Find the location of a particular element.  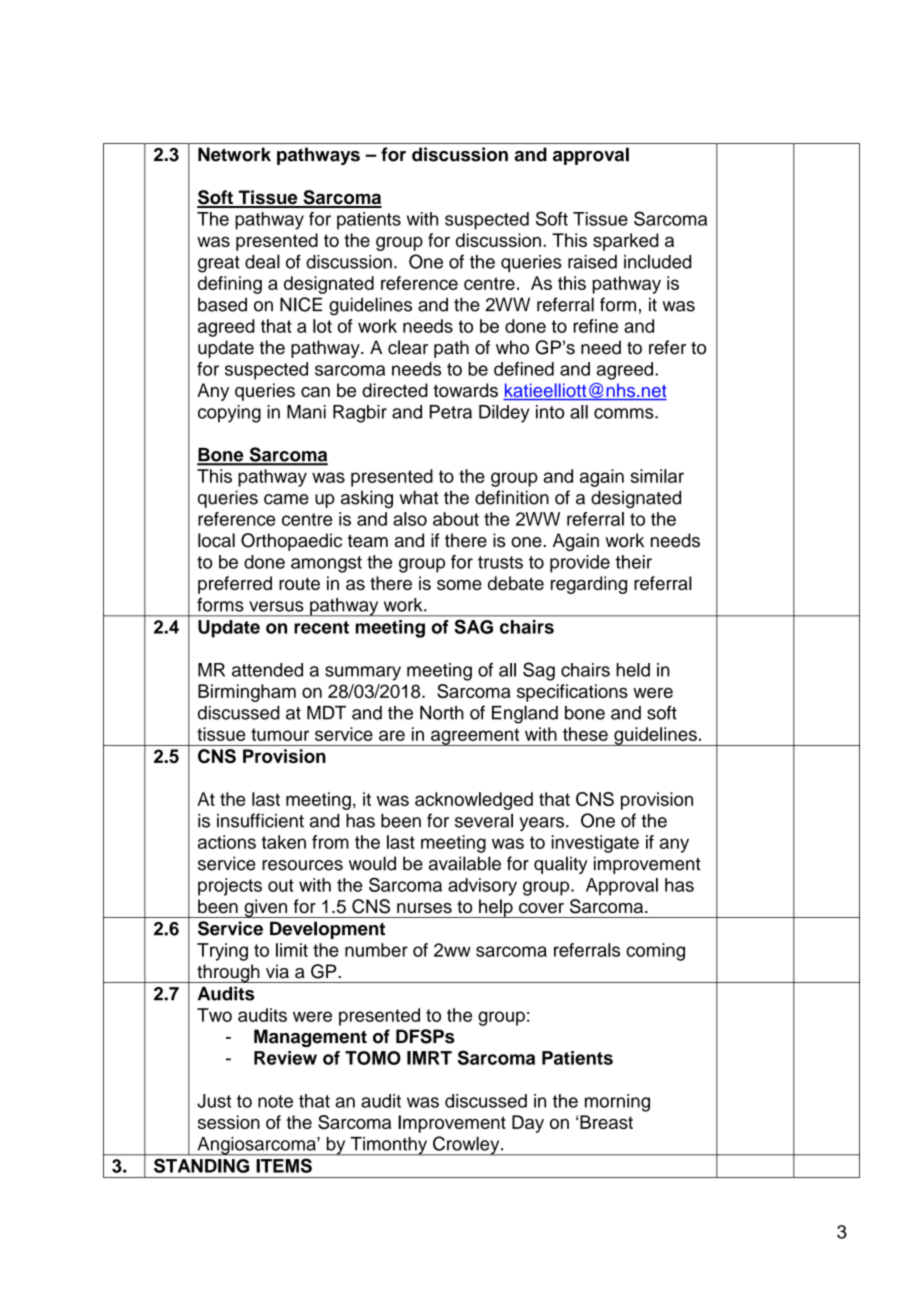

session is located at coordinates (229, 1122).
